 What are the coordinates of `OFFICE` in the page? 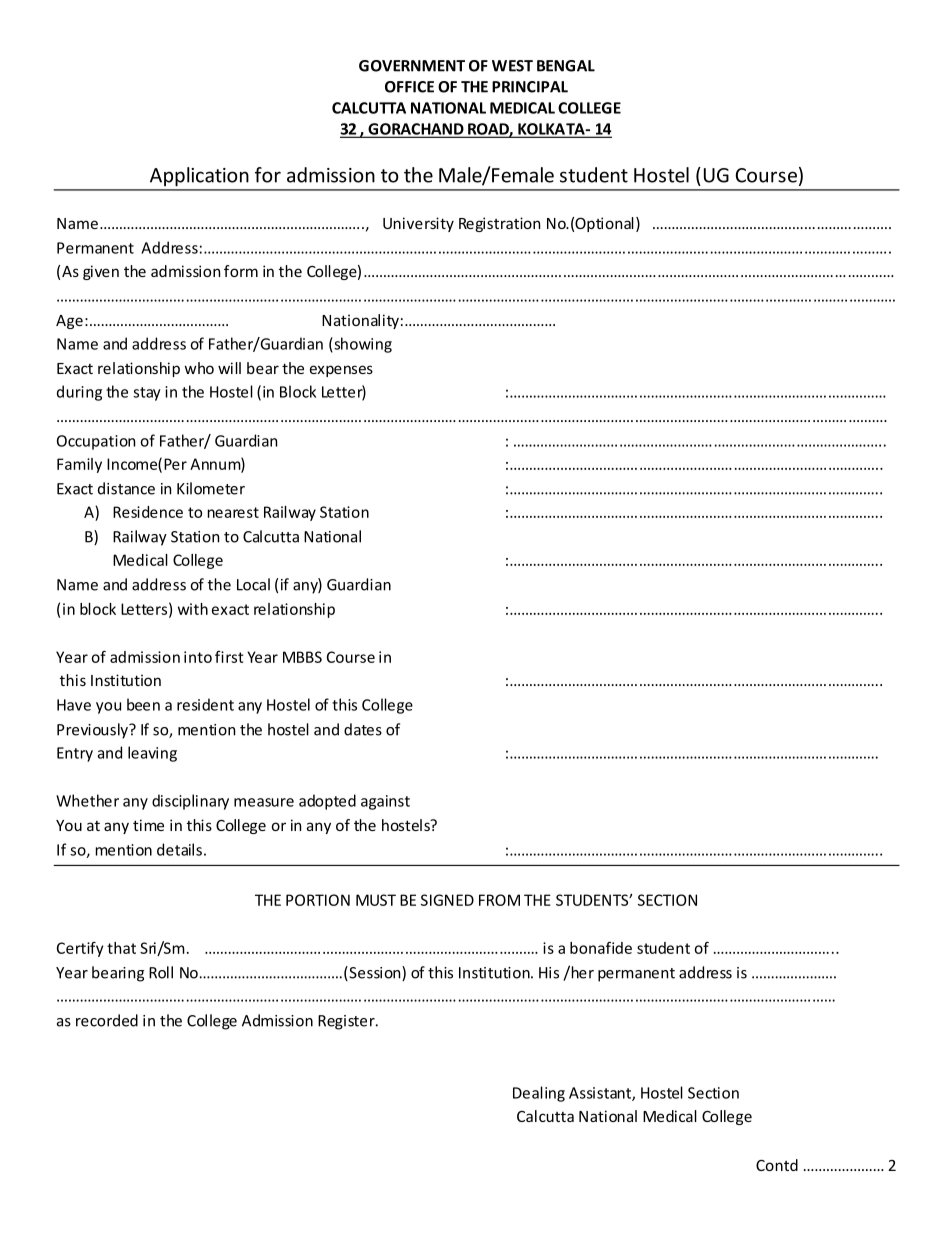 It's located at (409, 87).
